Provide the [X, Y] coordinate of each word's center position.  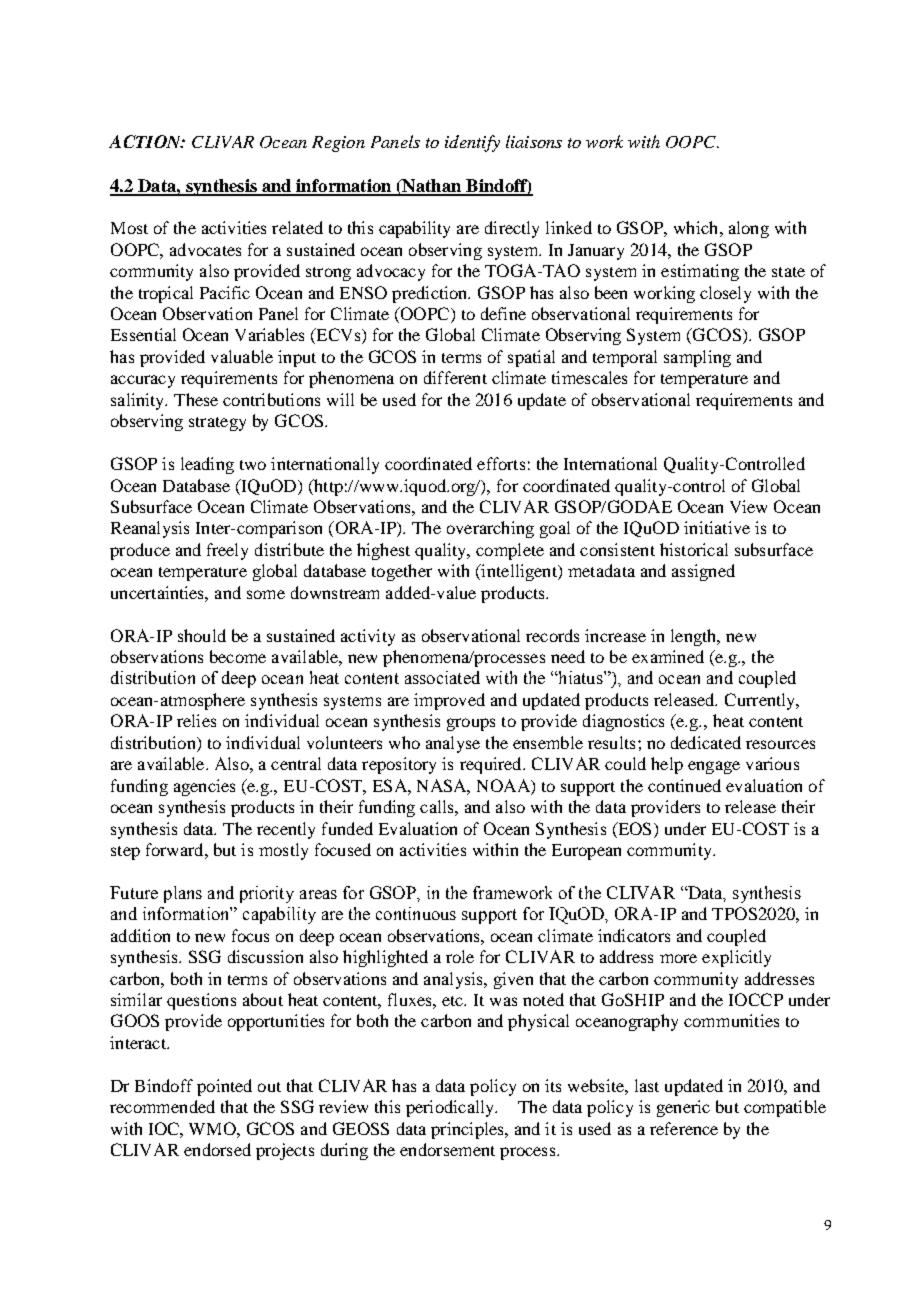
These [196, 399]
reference [684, 1128]
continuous [416, 913]
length [695, 637]
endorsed [217, 1149]
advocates [205, 249]
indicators [634, 935]
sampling [697, 358]
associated [442, 677]
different [455, 377]
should [202, 635]
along [749, 229]
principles [468, 1130]
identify [472, 143]
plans [183, 894]
